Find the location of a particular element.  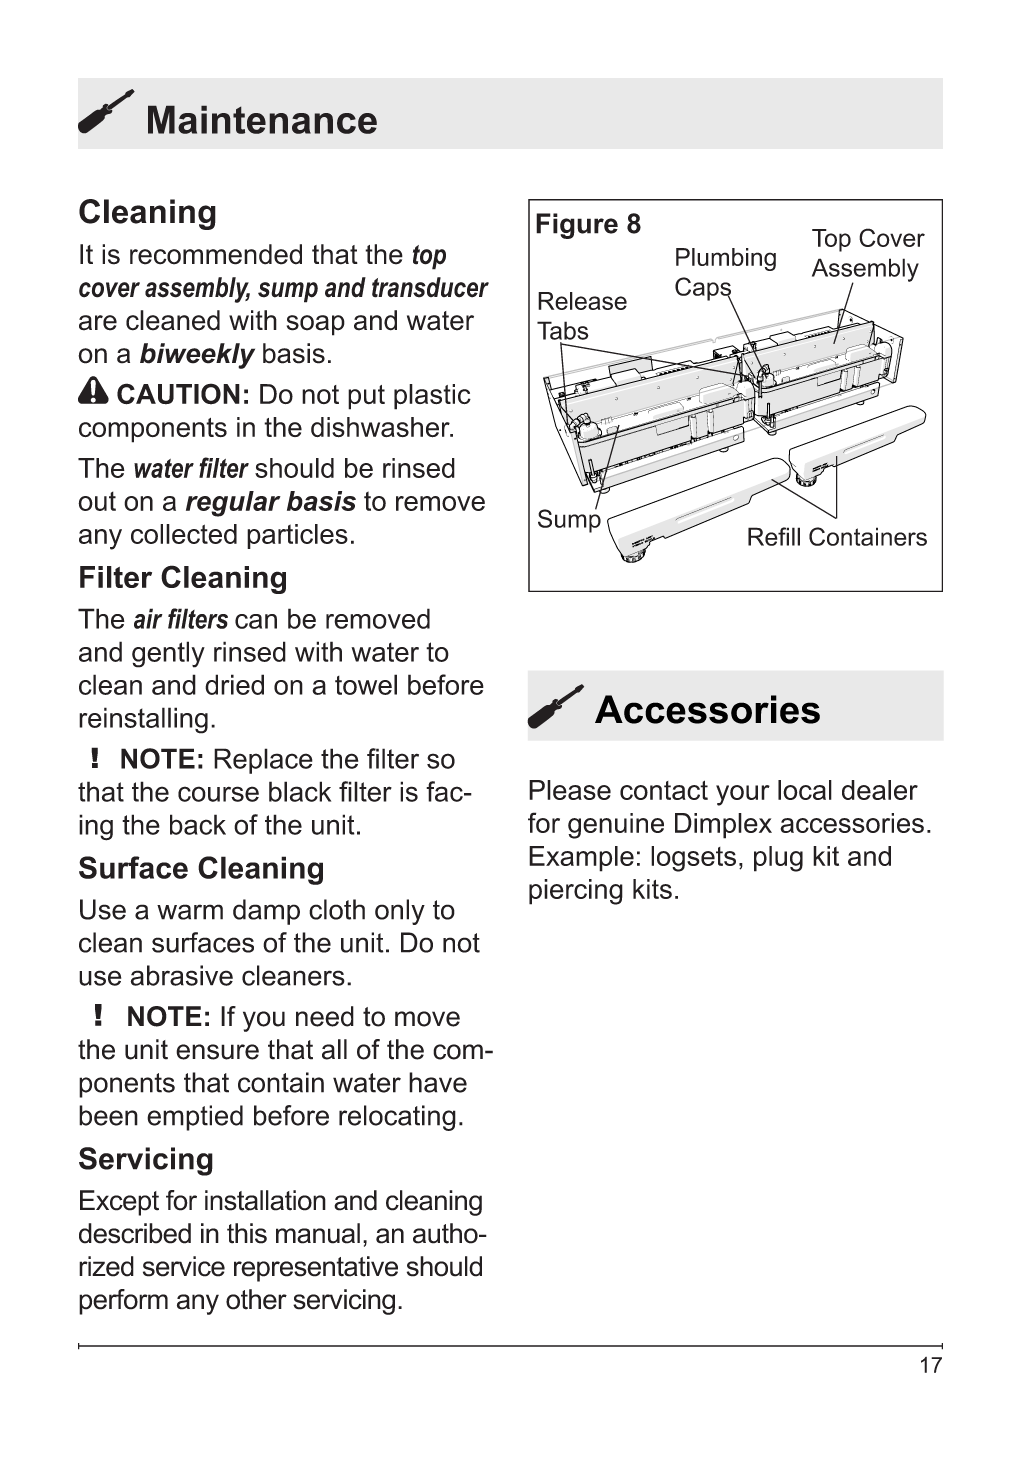

described is located at coordinates (135, 1233).
